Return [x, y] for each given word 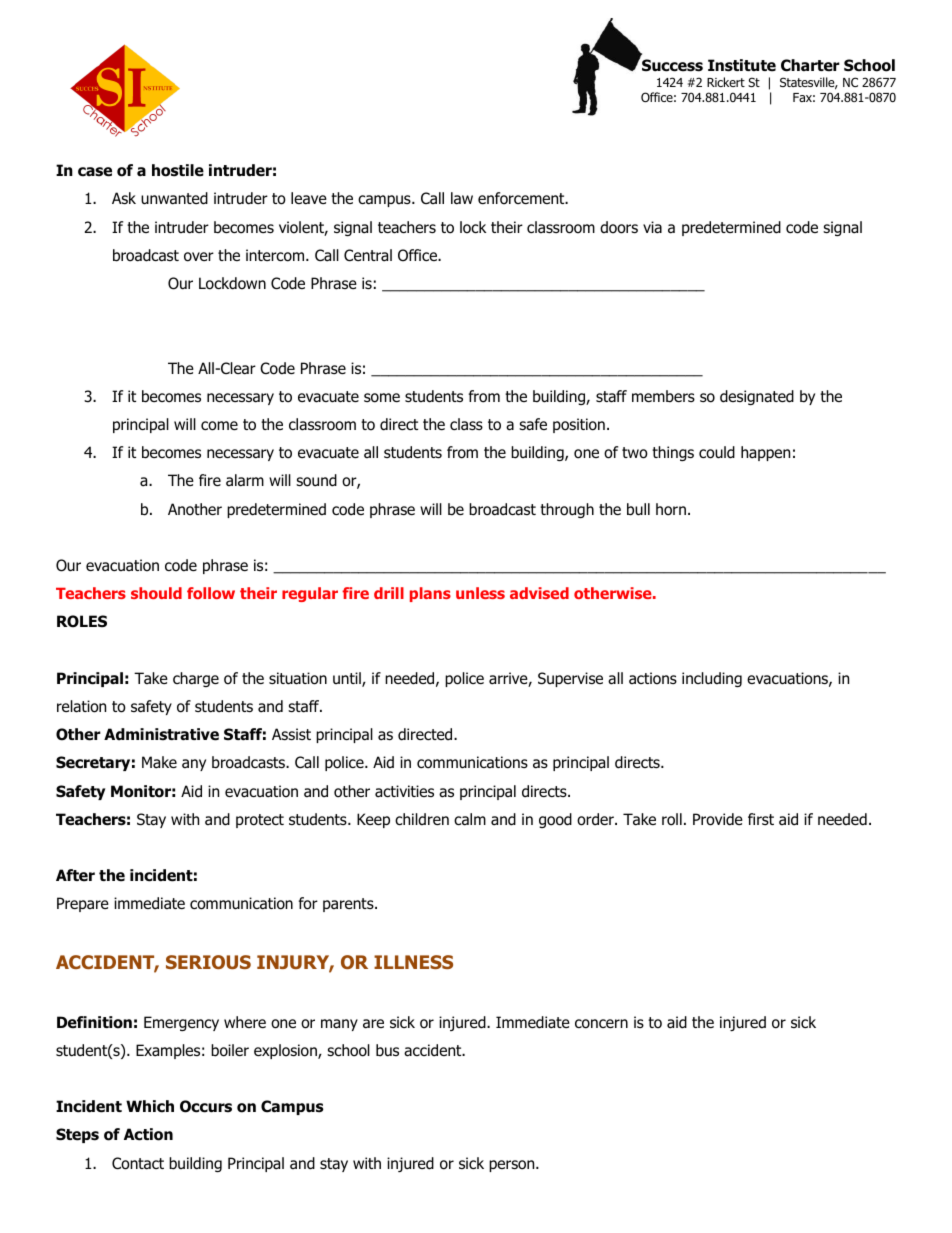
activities [404, 791]
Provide [718, 819]
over [199, 257]
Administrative [161, 734]
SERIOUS [208, 962]
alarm [245, 480]
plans [430, 594]
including [712, 679]
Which [150, 1106]
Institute [742, 65]
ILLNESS [413, 962]
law [462, 198]
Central [368, 255]
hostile [178, 170]
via [652, 227]
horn [671, 509]
